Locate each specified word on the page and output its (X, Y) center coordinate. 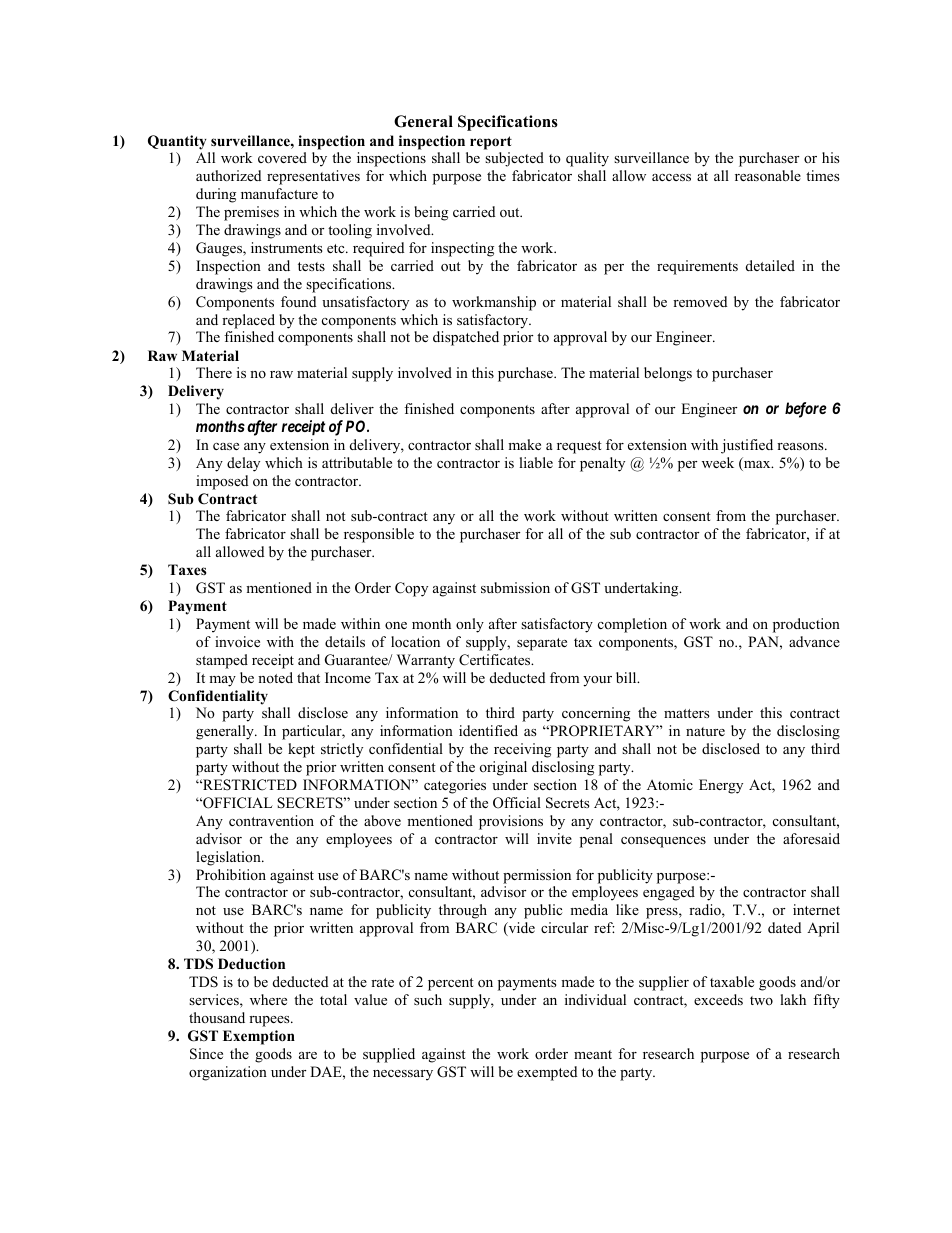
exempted (547, 1073)
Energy (721, 786)
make (524, 444)
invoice (237, 641)
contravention (271, 820)
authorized (228, 175)
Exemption (259, 1037)
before (806, 410)
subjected (514, 159)
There (214, 372)
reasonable (768, 175)
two (761, 1000)
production (806, 625)
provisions (511, 822)
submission (515, 587)
